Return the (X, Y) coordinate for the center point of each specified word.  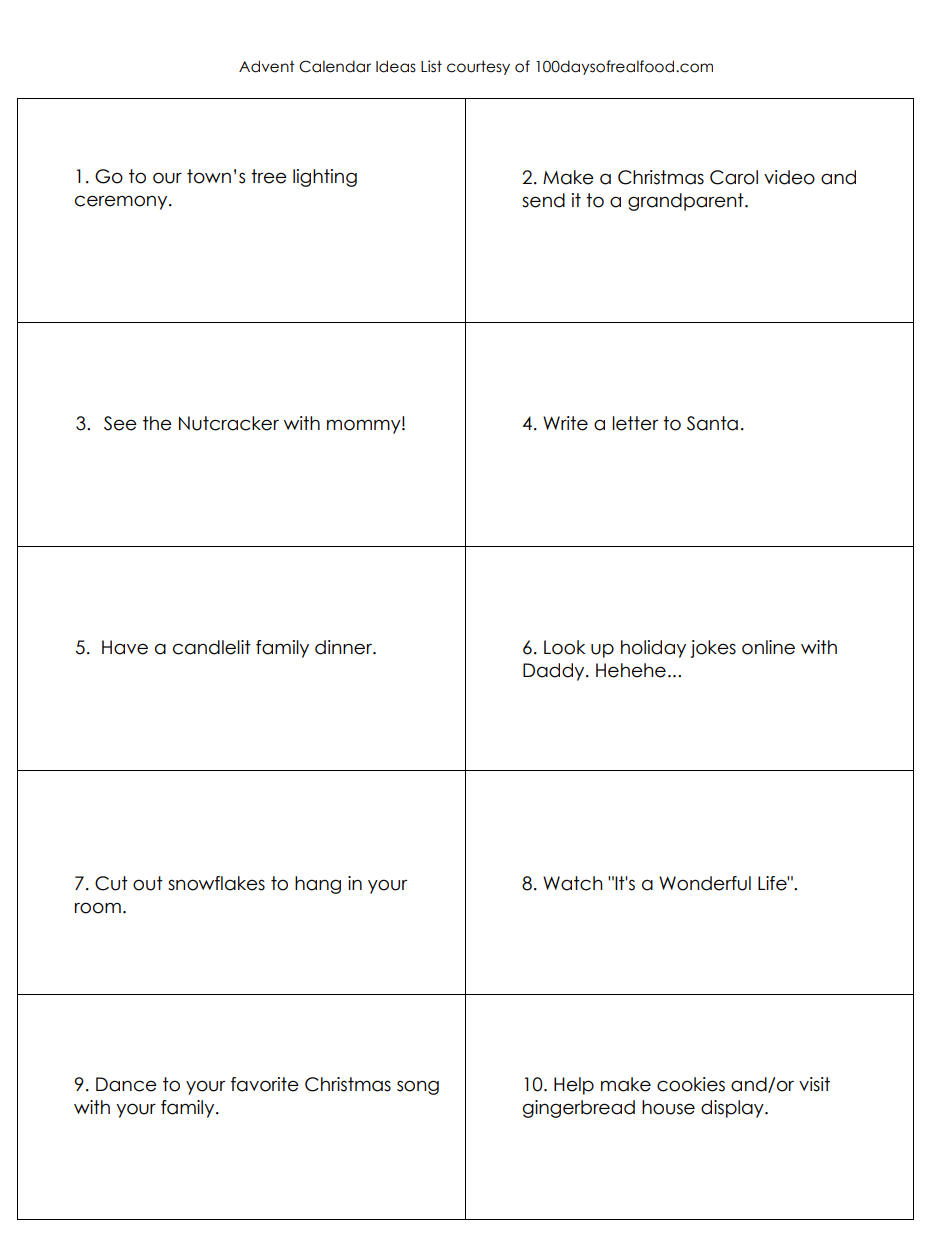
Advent (266, 66)
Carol (734, 177)
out (148, 883)
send (543, 200)
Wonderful (705, 883)
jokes (713, 649)
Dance (126, 1084)
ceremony (122, 202)
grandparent (687, 202)
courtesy (478, 67)
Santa (712, 423)
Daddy (555, 672)
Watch (573, 883)
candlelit (212, 647)
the (157, 423)
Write (565, 423)
